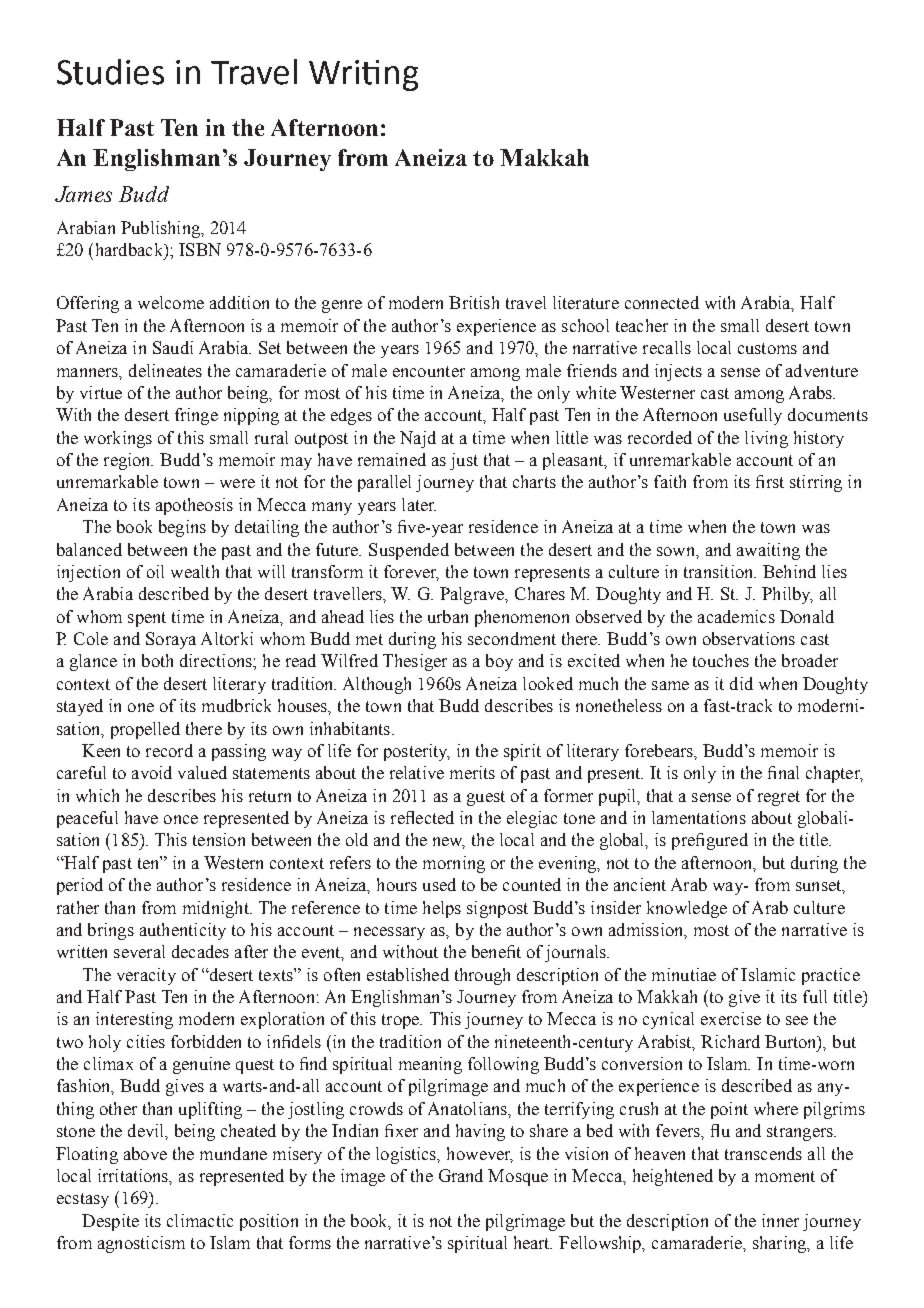 This screenshot has width=924, height=1308. What do you see at coordinates (662, 302) in the screenshot?
I see `connected` at bounding box center [662, 302].
